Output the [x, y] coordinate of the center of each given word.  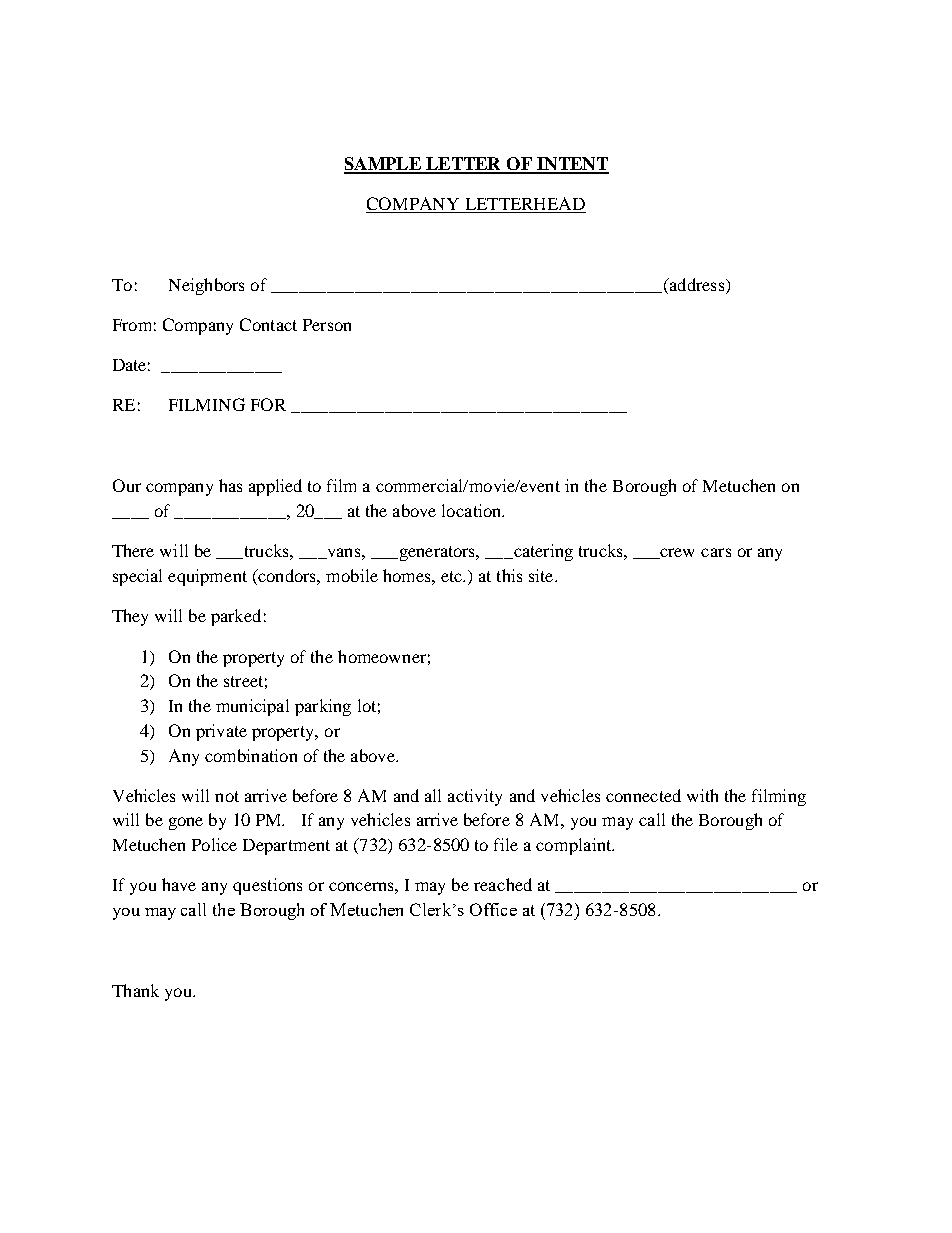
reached [503, 884]
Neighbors [206, 286]
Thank [135, 990]
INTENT [572, 165]
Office [493, 909]
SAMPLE [383, 165]
